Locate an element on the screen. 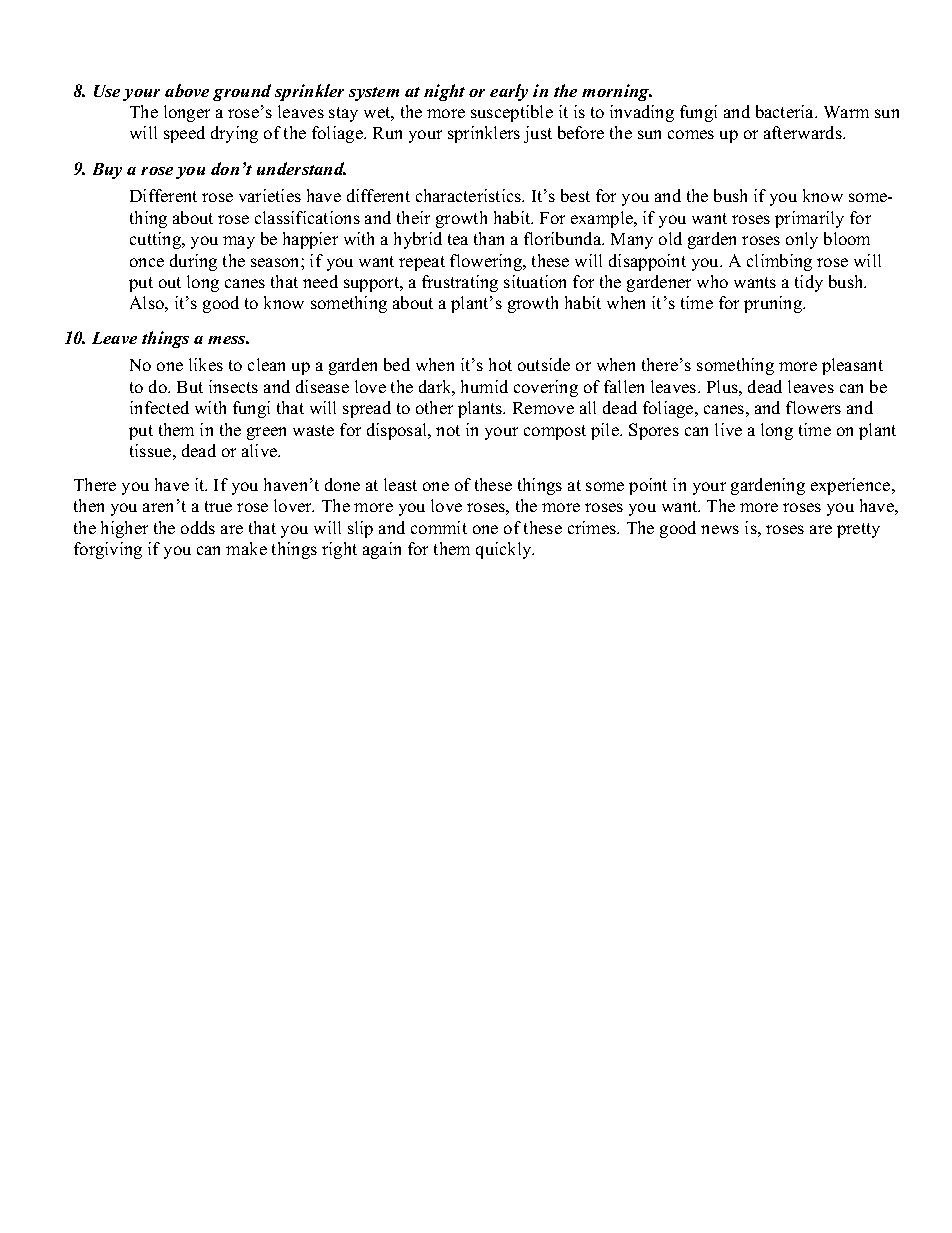 Image resolution: width=952 pixels, height=1233 pixels. susceptible is located at coordinates (512, 113).
